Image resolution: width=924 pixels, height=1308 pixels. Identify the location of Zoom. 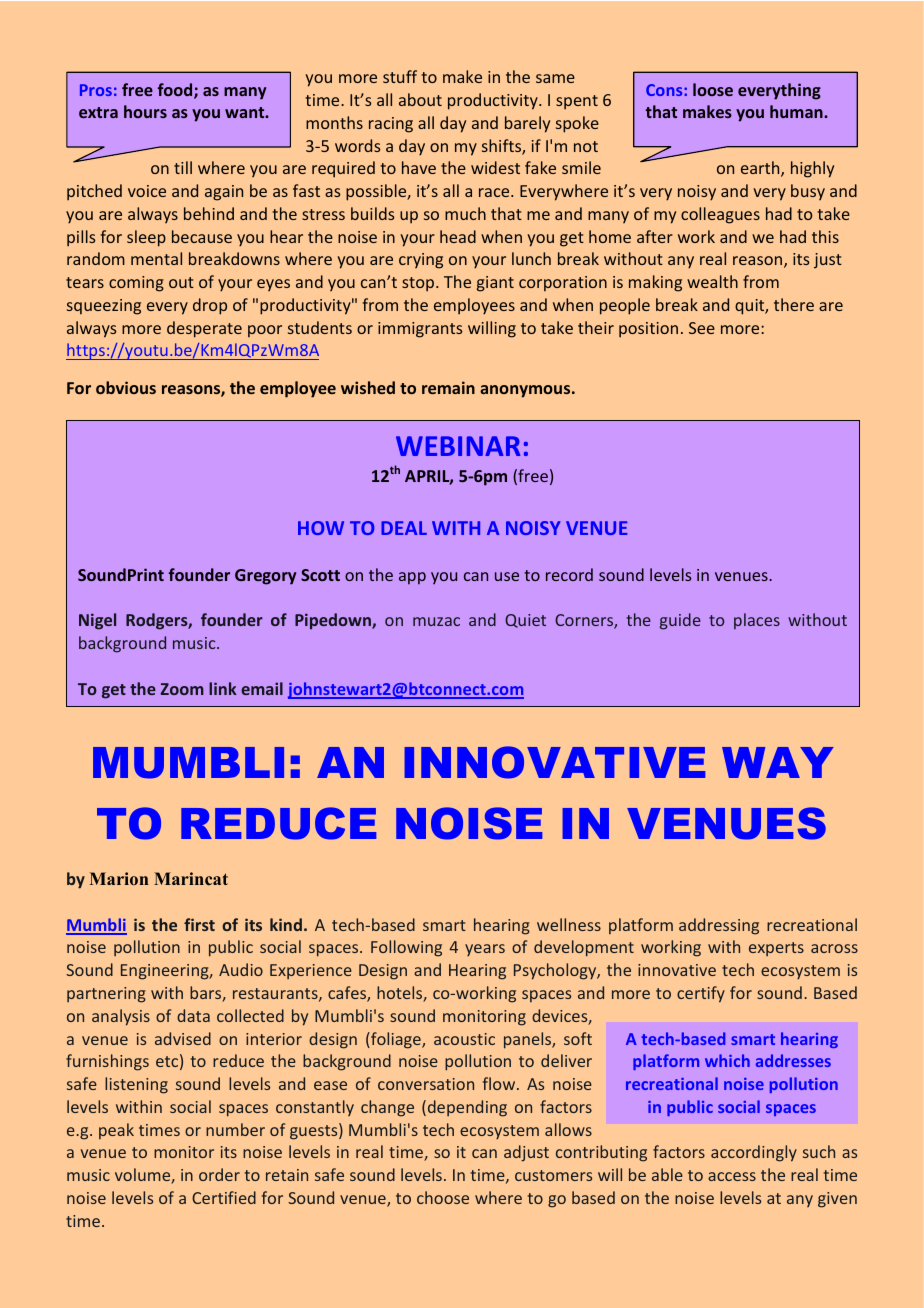
(182, 689).
